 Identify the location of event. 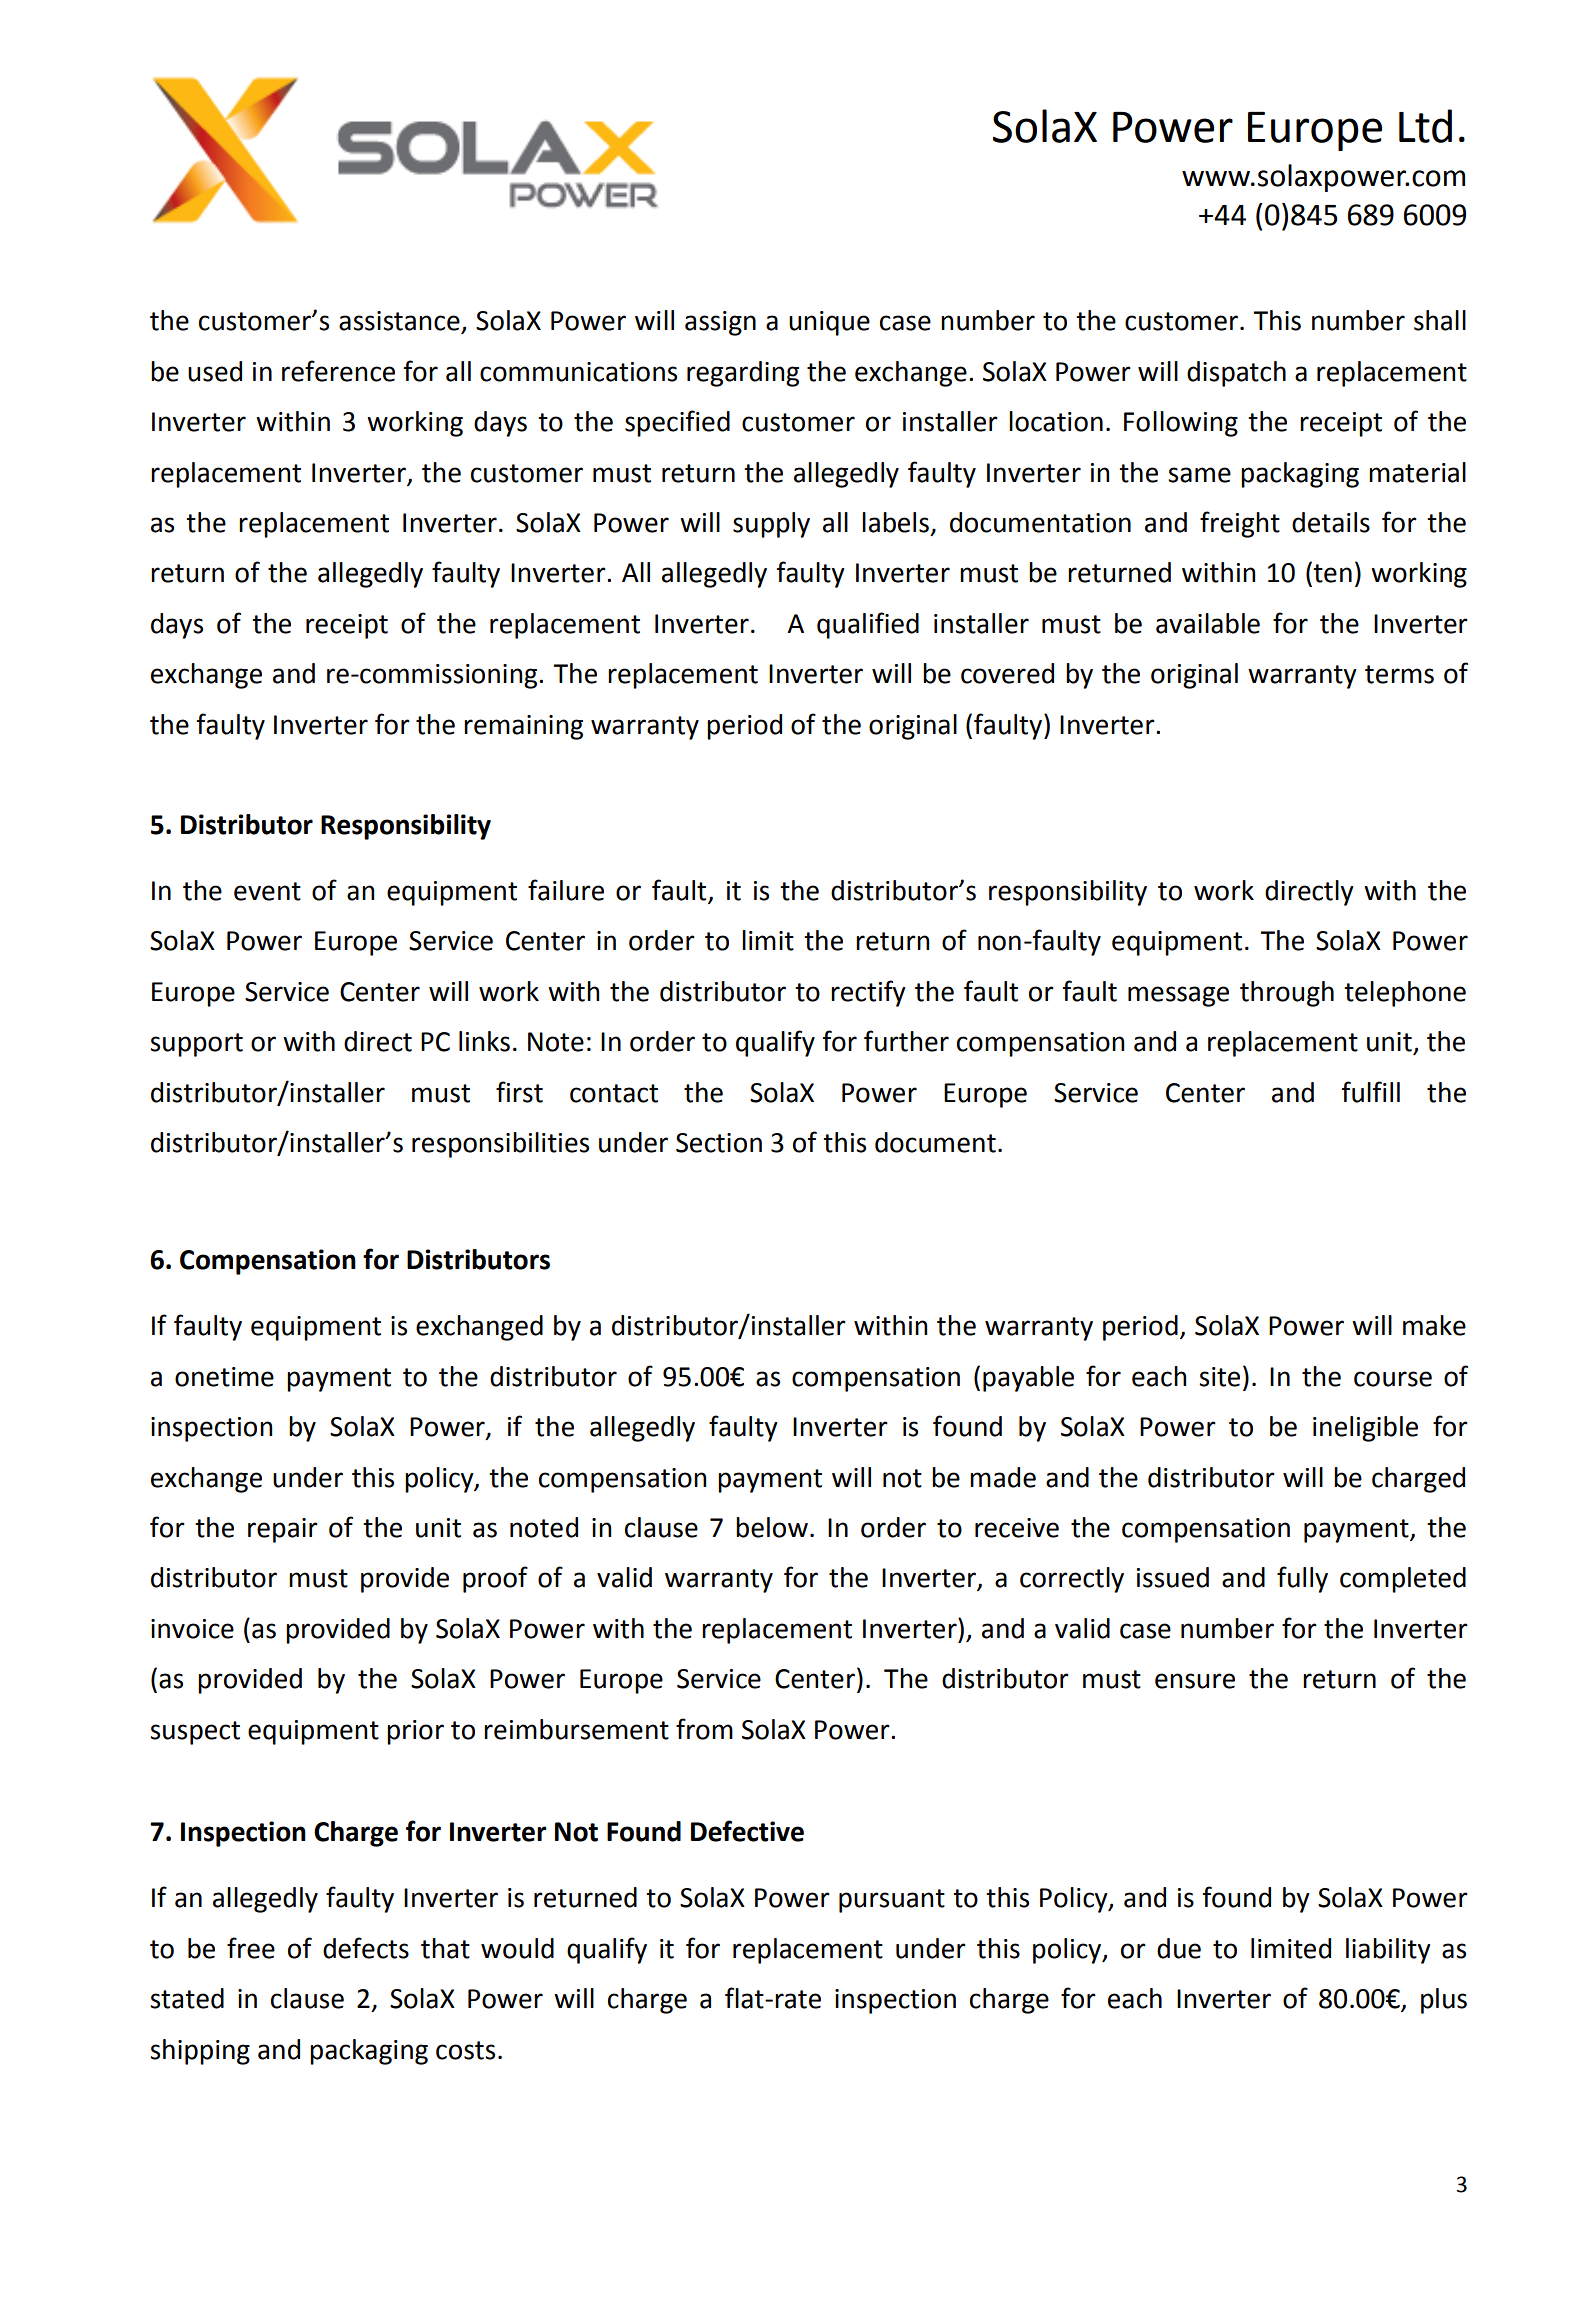
(267, 891).
